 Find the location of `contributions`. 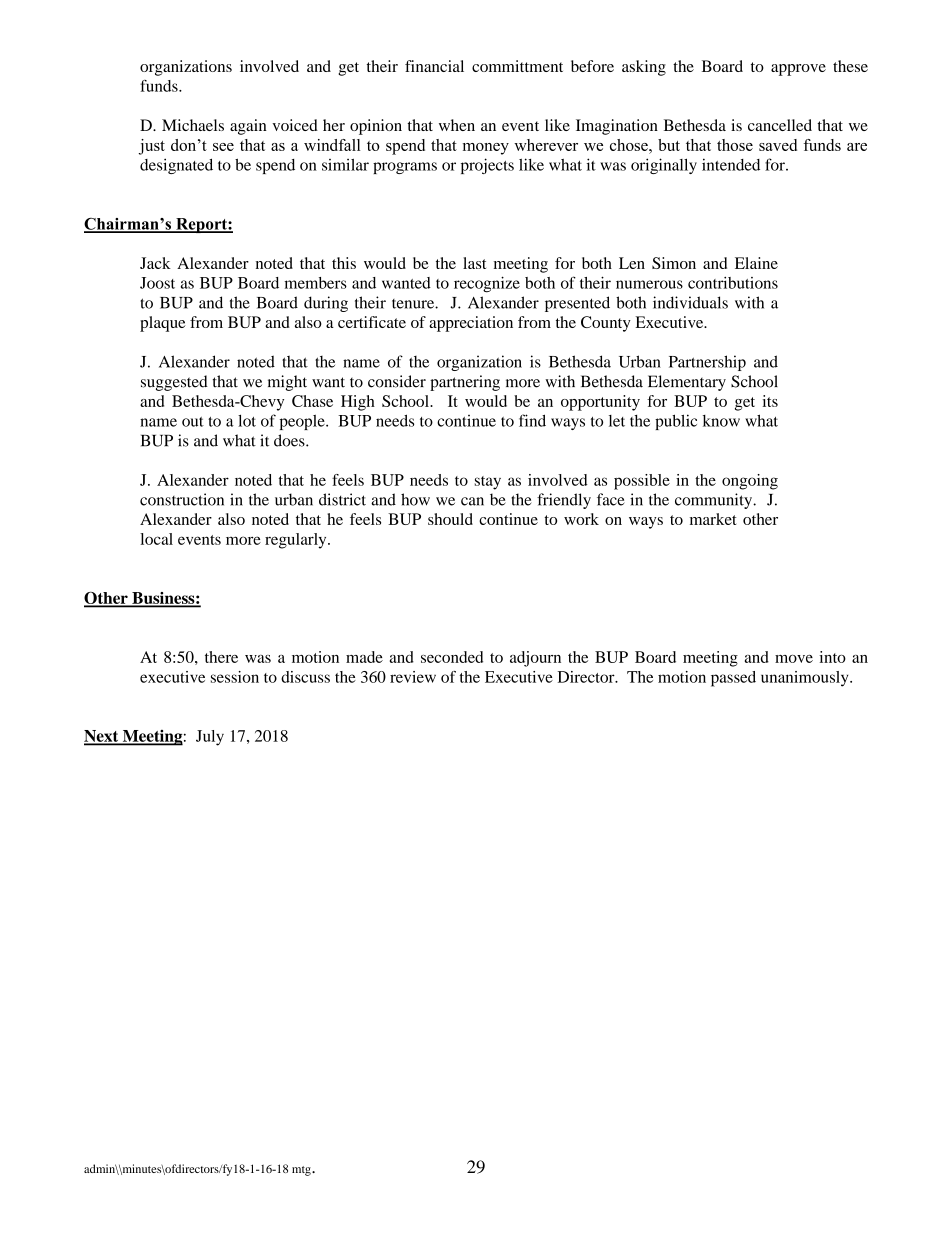

contributions is located at coordinates (733, 283).
